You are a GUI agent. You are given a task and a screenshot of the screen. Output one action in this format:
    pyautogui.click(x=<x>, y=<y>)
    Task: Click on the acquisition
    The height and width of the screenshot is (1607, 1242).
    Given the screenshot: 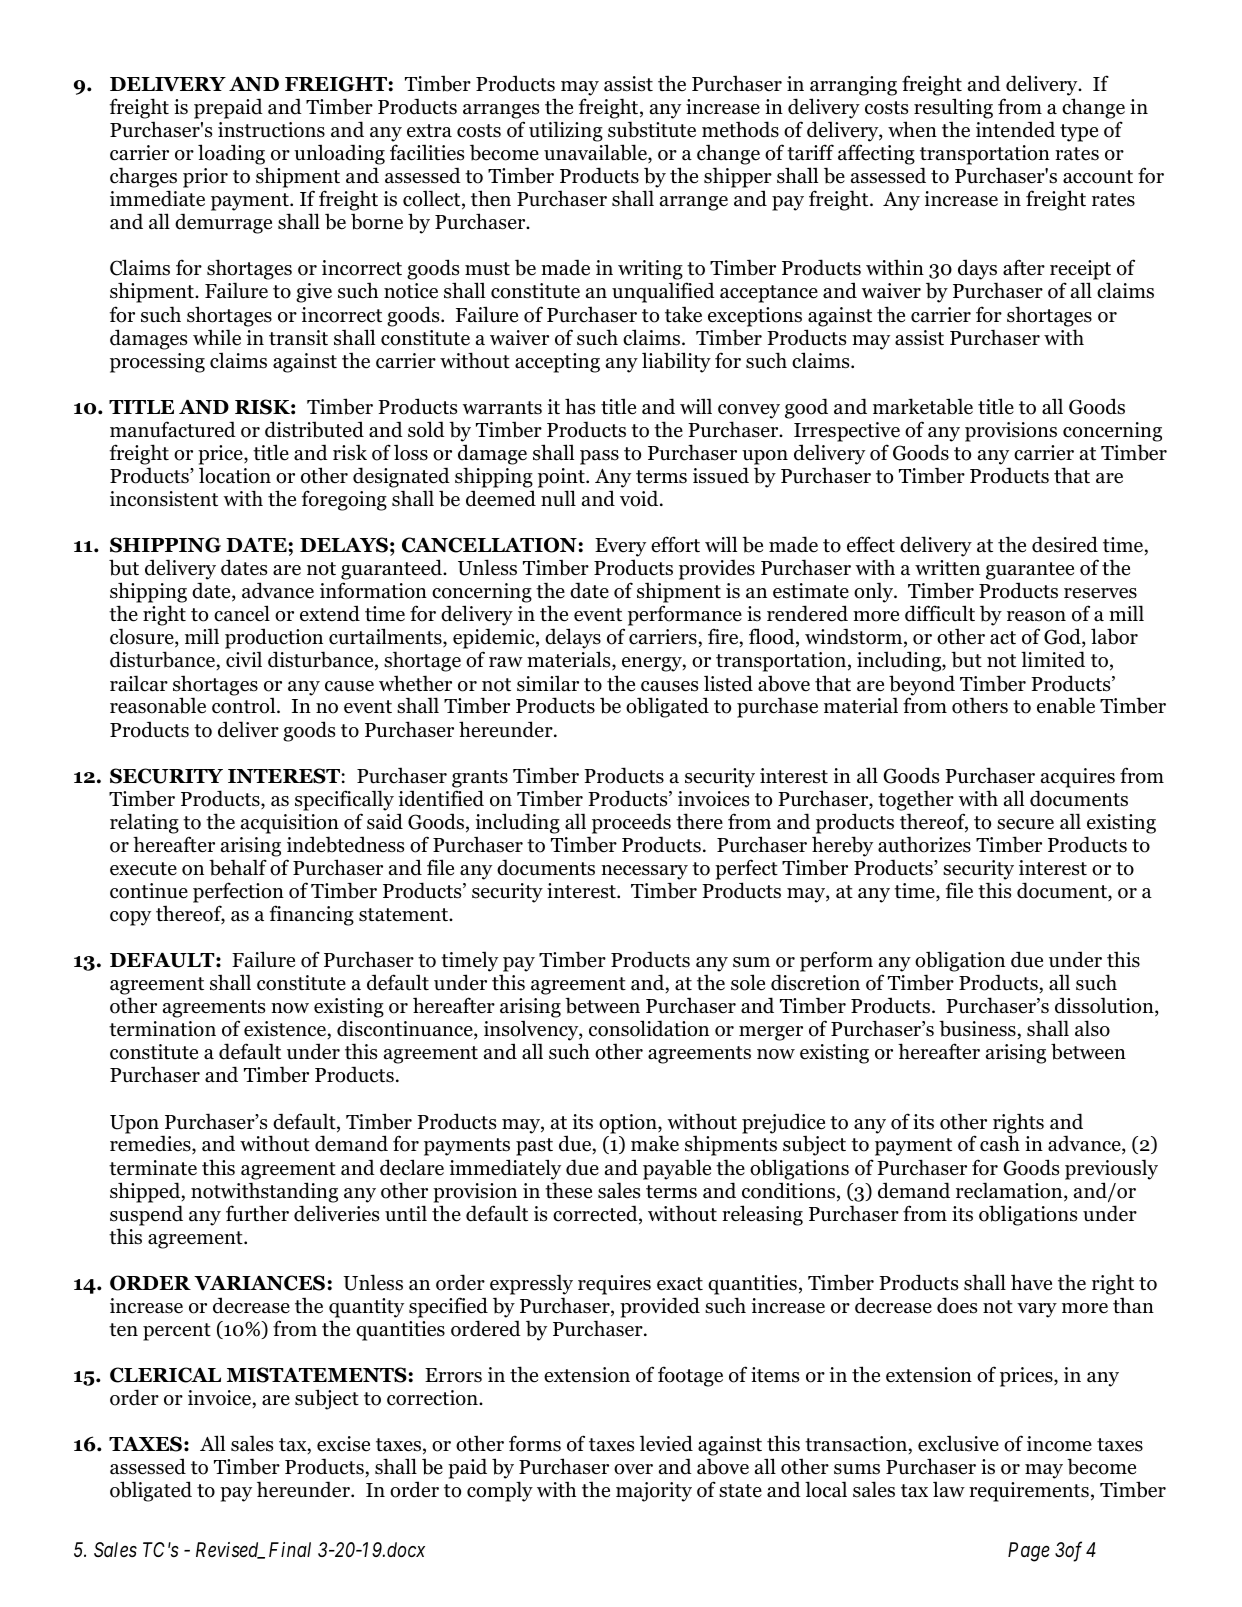 What is the action you would take?
    pyautogui.click(x=290, y=824)
